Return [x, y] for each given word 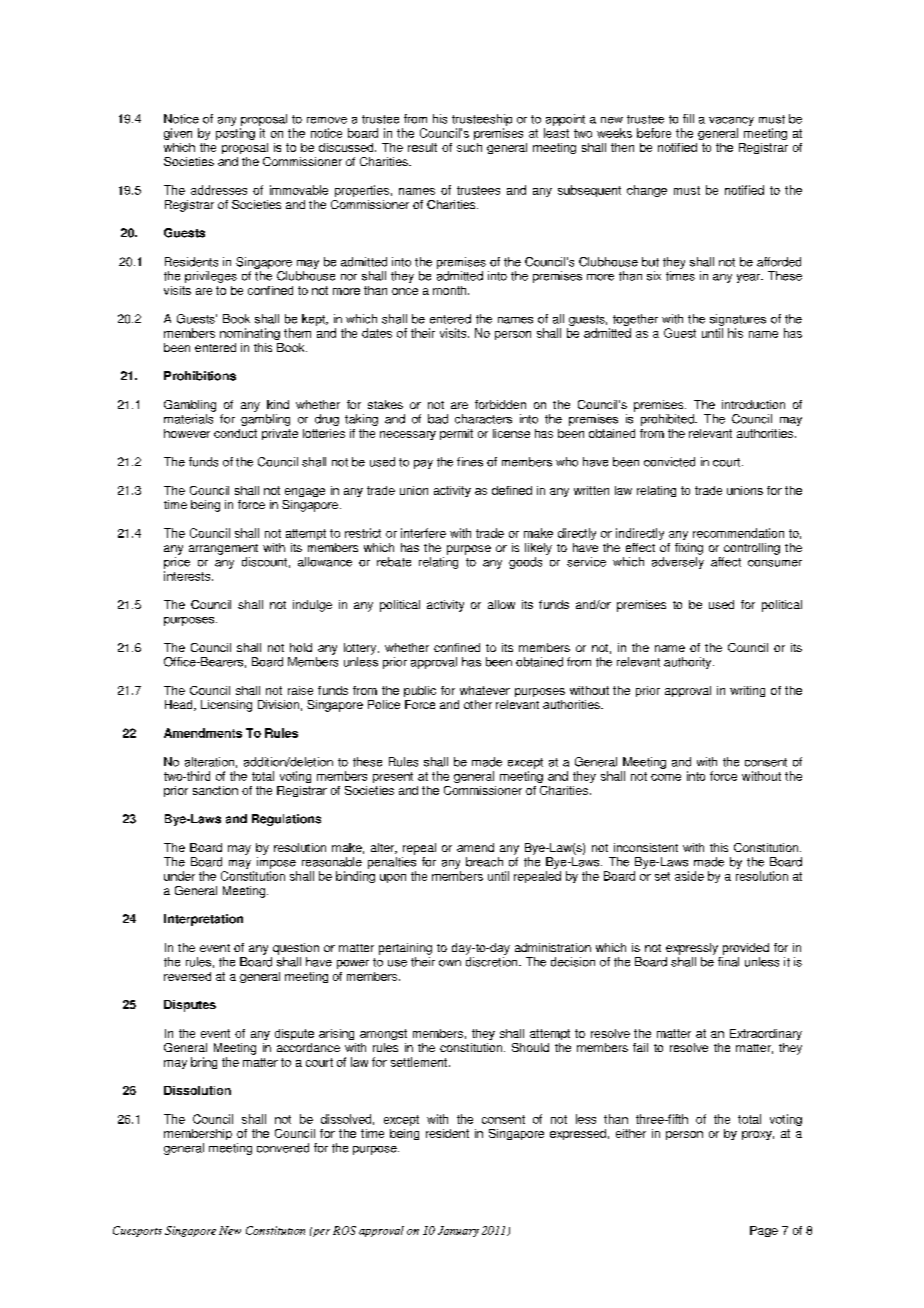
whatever [485, 690]
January [458, 1231]
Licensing [226, 706]
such [469, 147]
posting [235, 134]
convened [283, 1148]
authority [689, 663]
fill [688, 118]
